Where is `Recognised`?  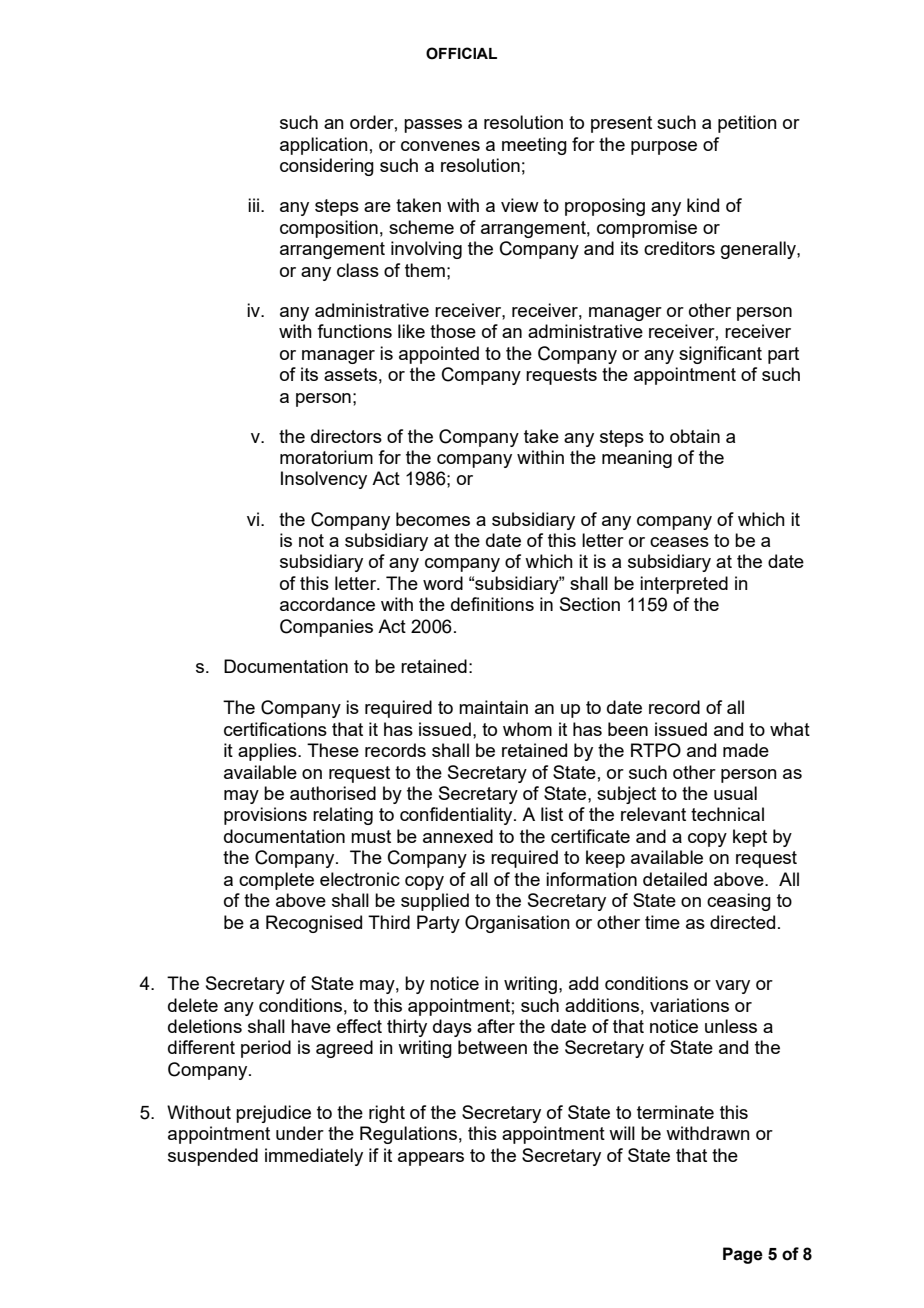 Recognised is located at coordinates (314, 924).
